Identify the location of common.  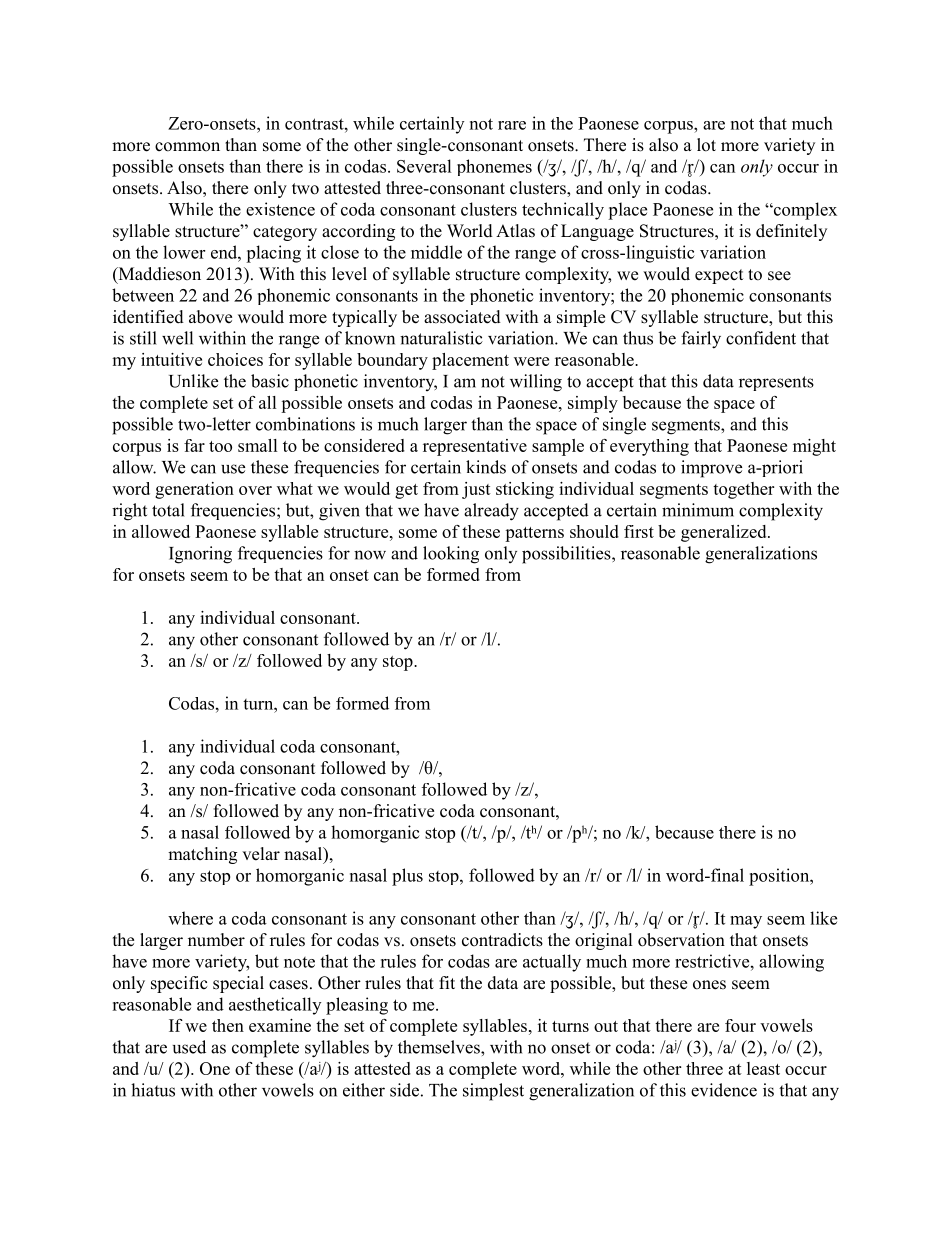
(187, 147).
